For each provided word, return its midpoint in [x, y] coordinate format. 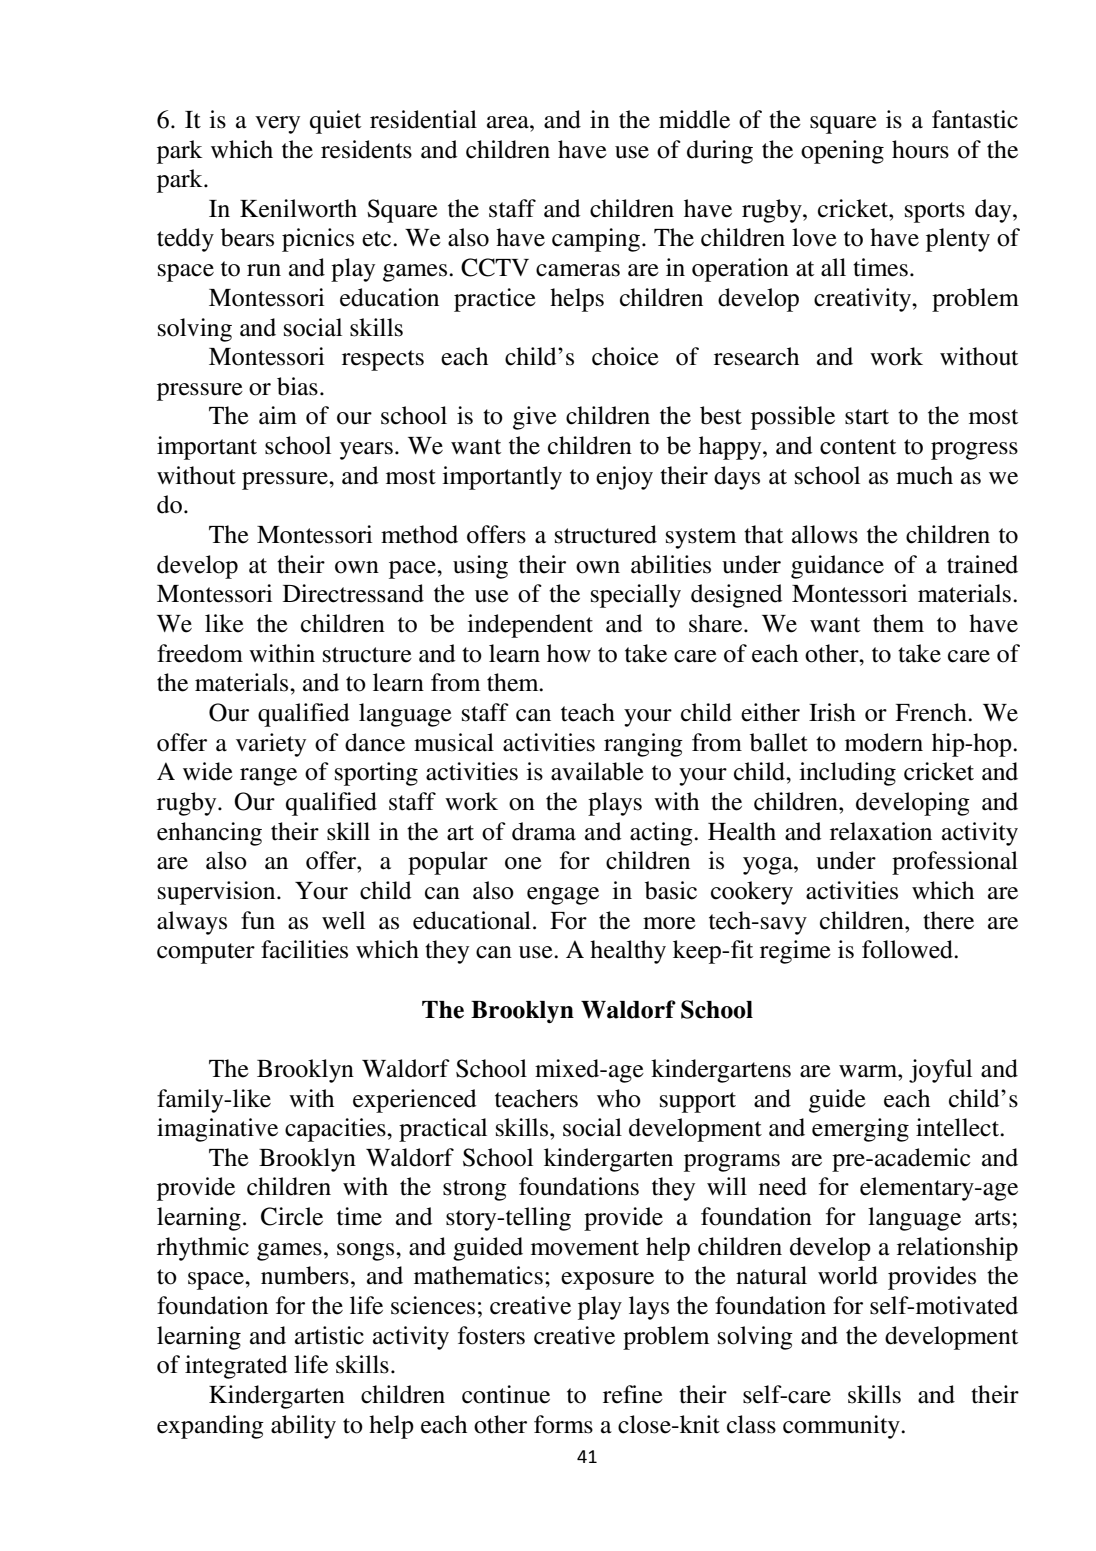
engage [563, 896]
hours [920, 149]
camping [596, 240]
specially [636, 596]
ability [303, 1427]
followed [908, 949]
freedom [200, 653]
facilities [304, 949]
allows [825, 534]
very [277, 125]
